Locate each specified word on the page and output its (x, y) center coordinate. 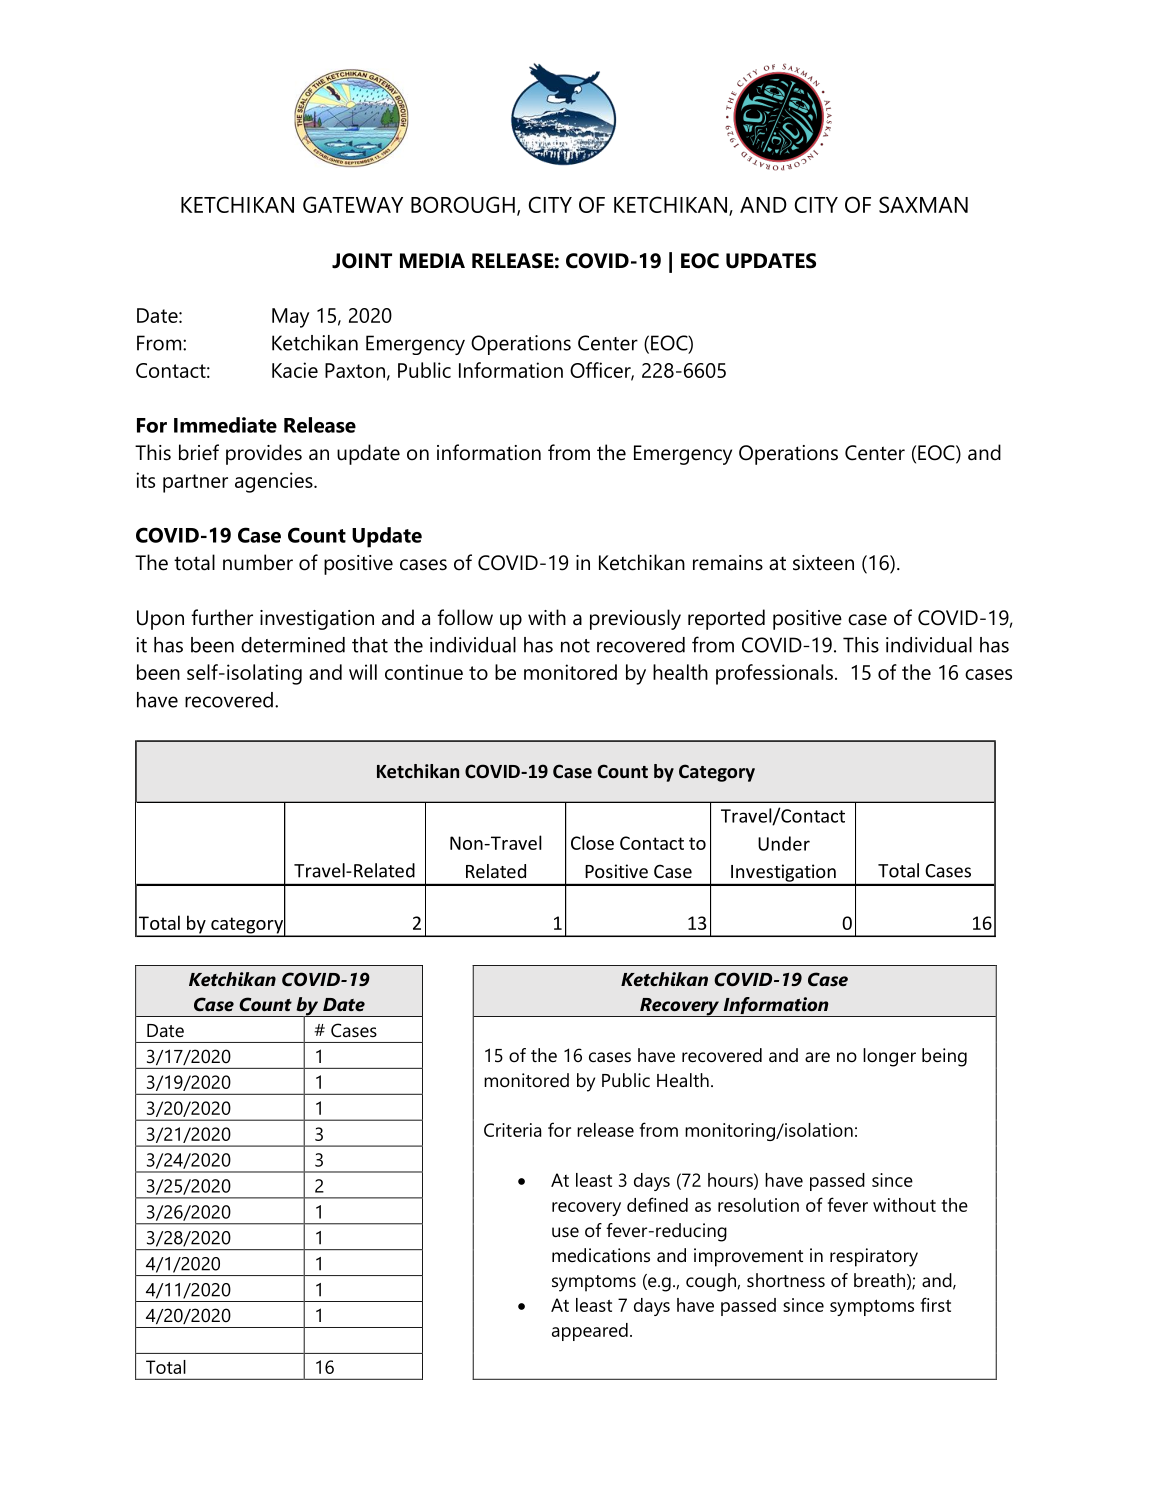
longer (889, 1057)
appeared (590, 1332)
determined (293, 645)
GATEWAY (353, 204)
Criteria (513, 1130)
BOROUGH (463, 204)
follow (465, 617)
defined (657, 1204)
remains (728, 563)
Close (592, 842)
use (565, 1232)
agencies (275, 482)
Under (784, 843)
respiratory (874, 1257)
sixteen (823, 563)
